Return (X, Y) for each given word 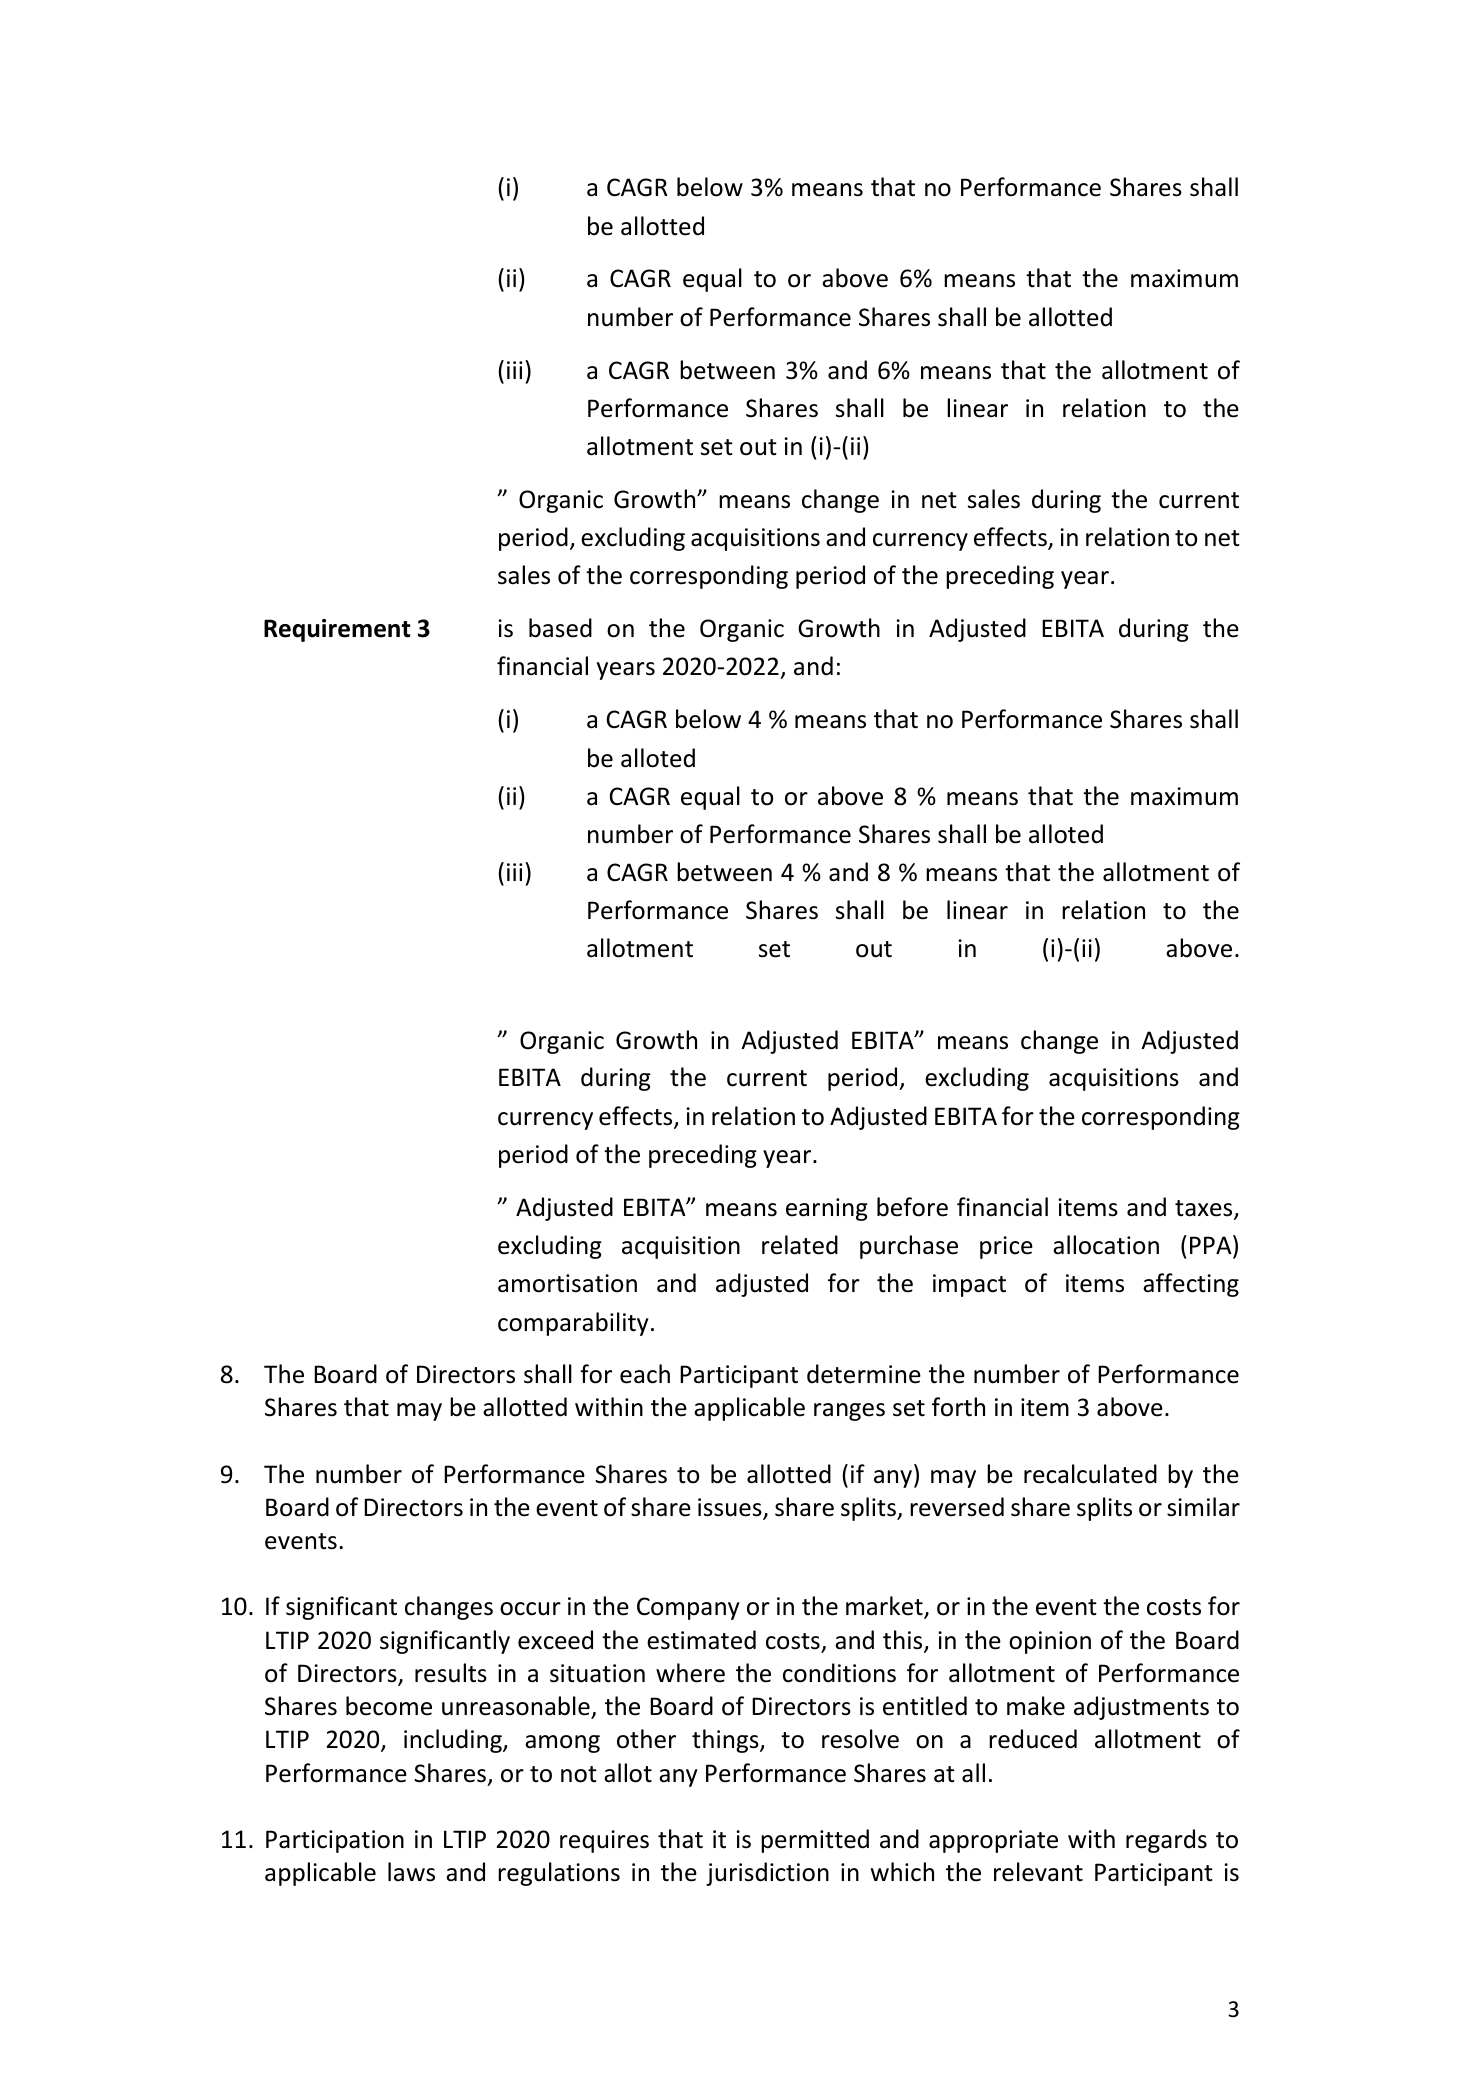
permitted (815, 1841)
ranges (849, 1412)
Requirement (337, 630)
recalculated (1090, 1474)
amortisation (567, 1283)
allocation (1106, 1245)
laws (411, 1872)
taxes (1205, 1209)
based (560, 628)
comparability (573, 1324)
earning (827, 1209)
